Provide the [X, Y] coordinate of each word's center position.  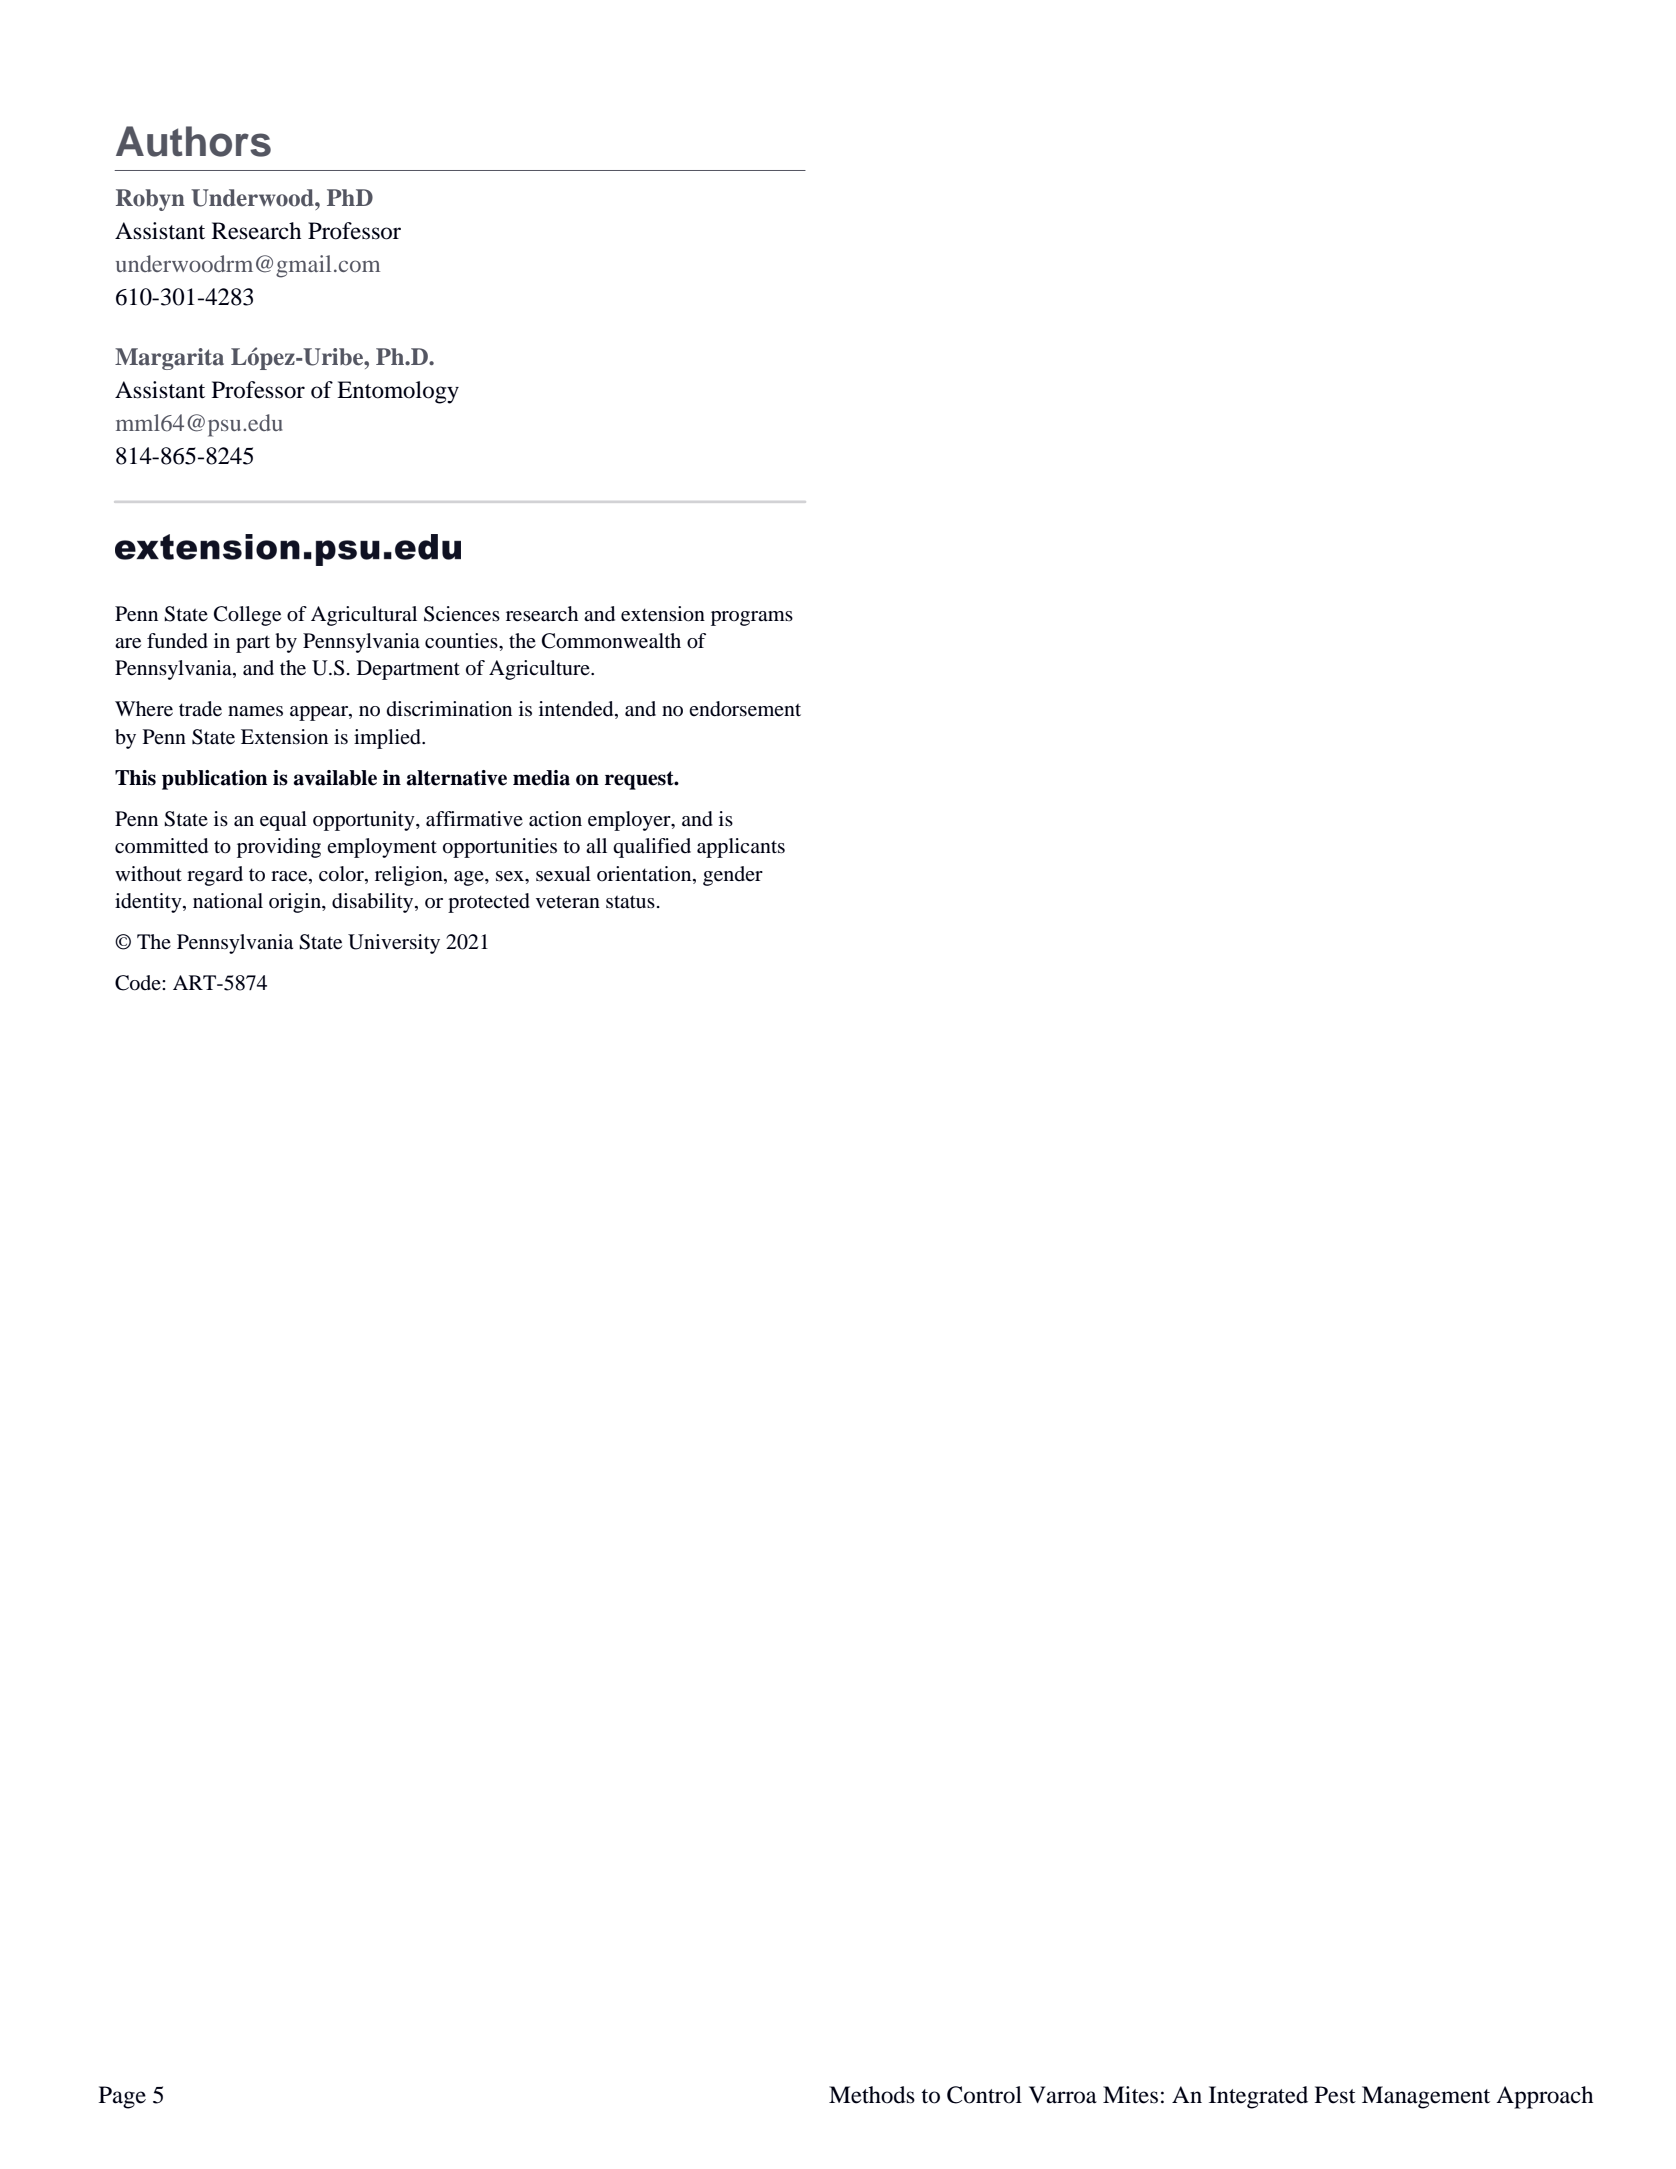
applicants [741, 848]
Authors [193, 141]
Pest [1335, 2095]
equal [283, 821]
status [630, 901]
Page [122, 2097]
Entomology [398, 392]
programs [752, 618]
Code [139, 983]
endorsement [745, 709]
